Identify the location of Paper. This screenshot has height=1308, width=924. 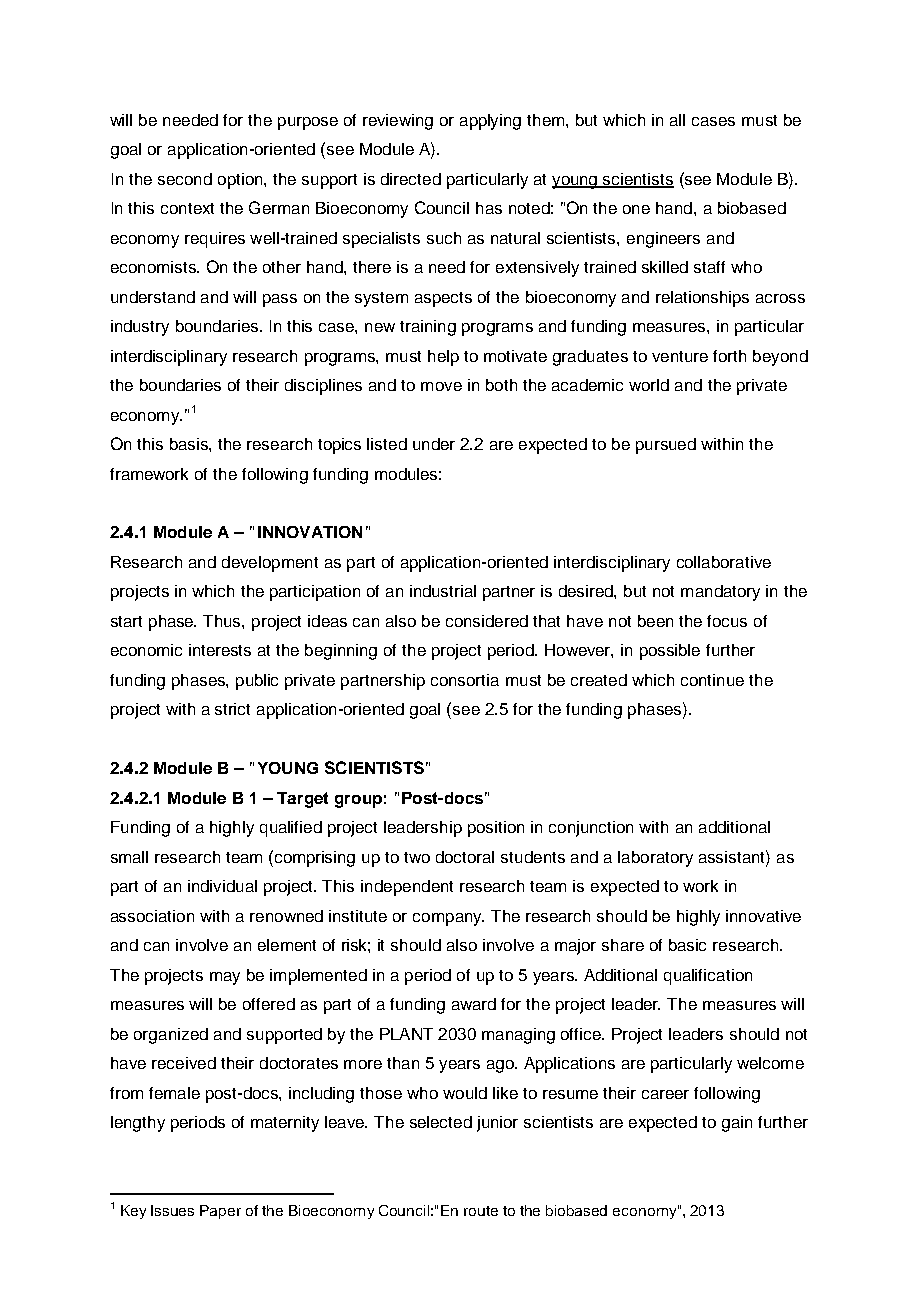
(220, 1212).
